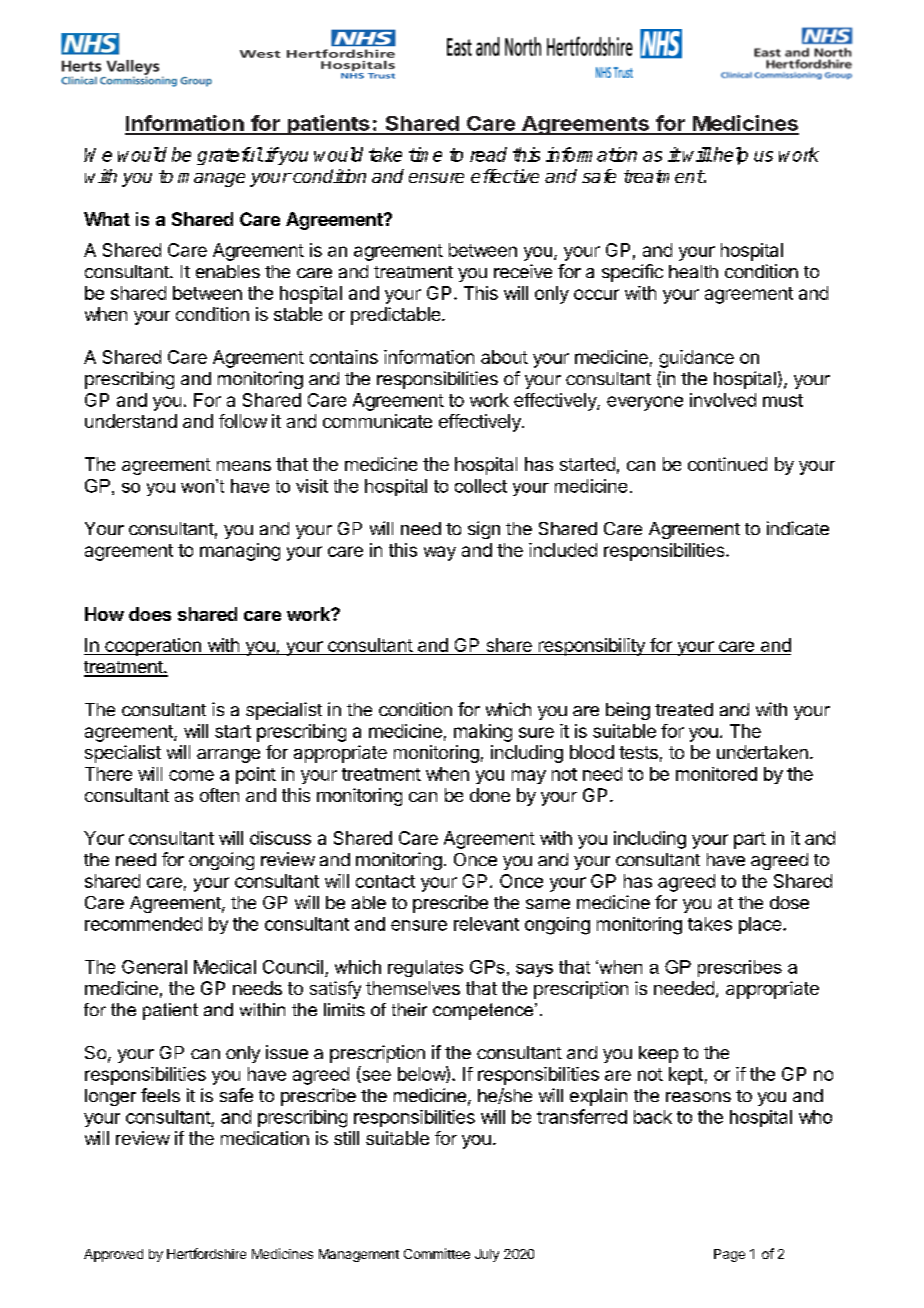  Describe the element at coordinates (206, 1253) in the page. I see `Hertfordshire` at that location.
